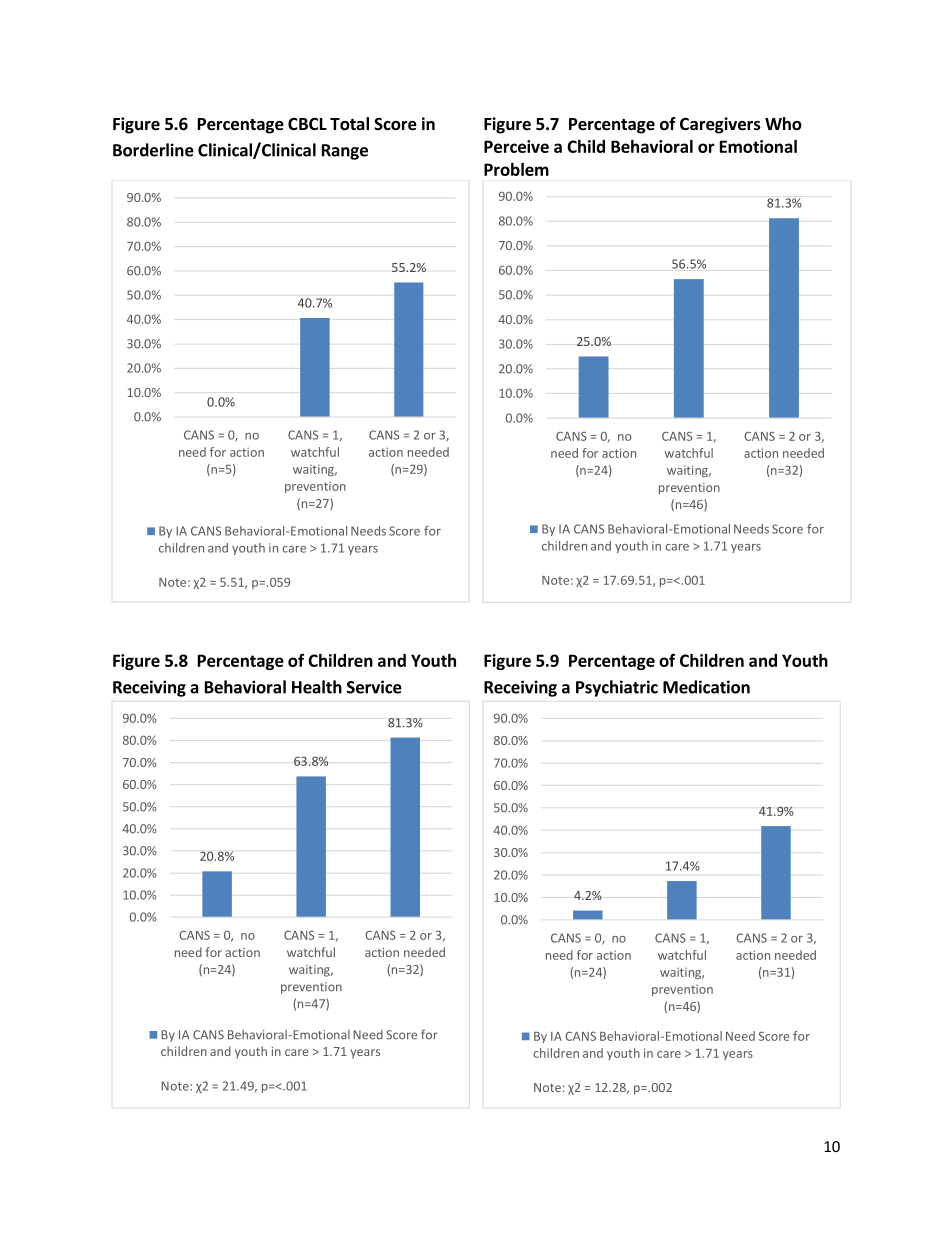 This page has height=1233, width=952. I want to click on Borderline, so click(153, 150).
